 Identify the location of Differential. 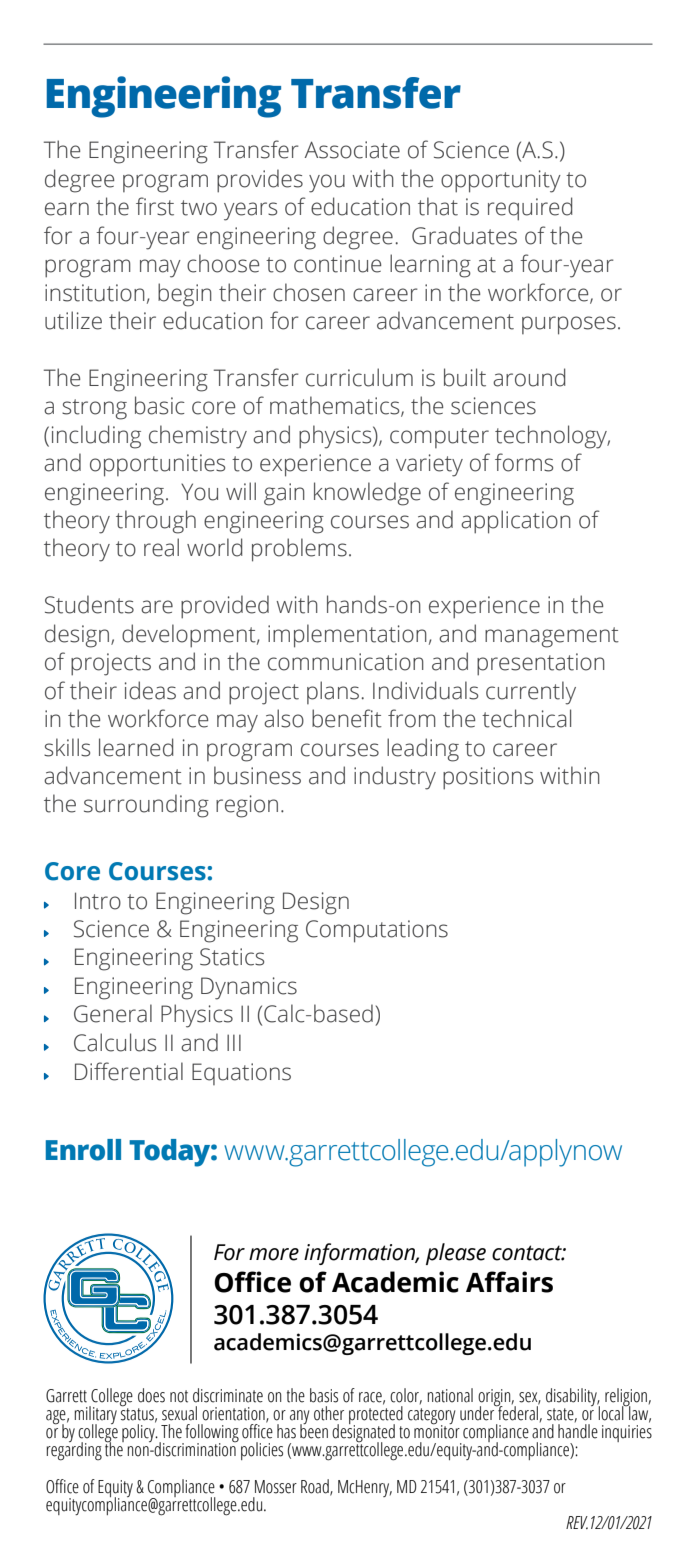
(129, 1071).
